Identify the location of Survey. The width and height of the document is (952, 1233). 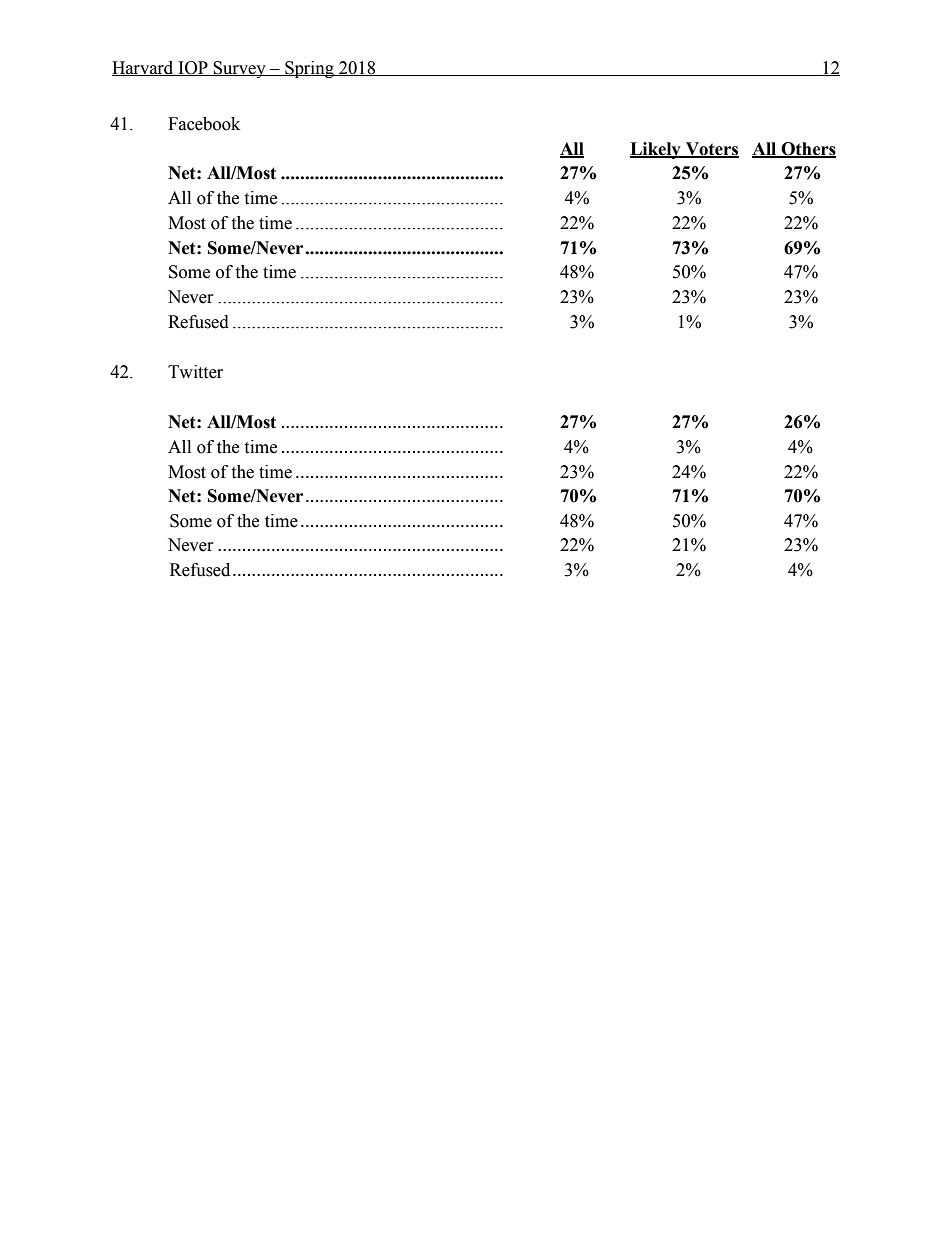
(240, 69).
